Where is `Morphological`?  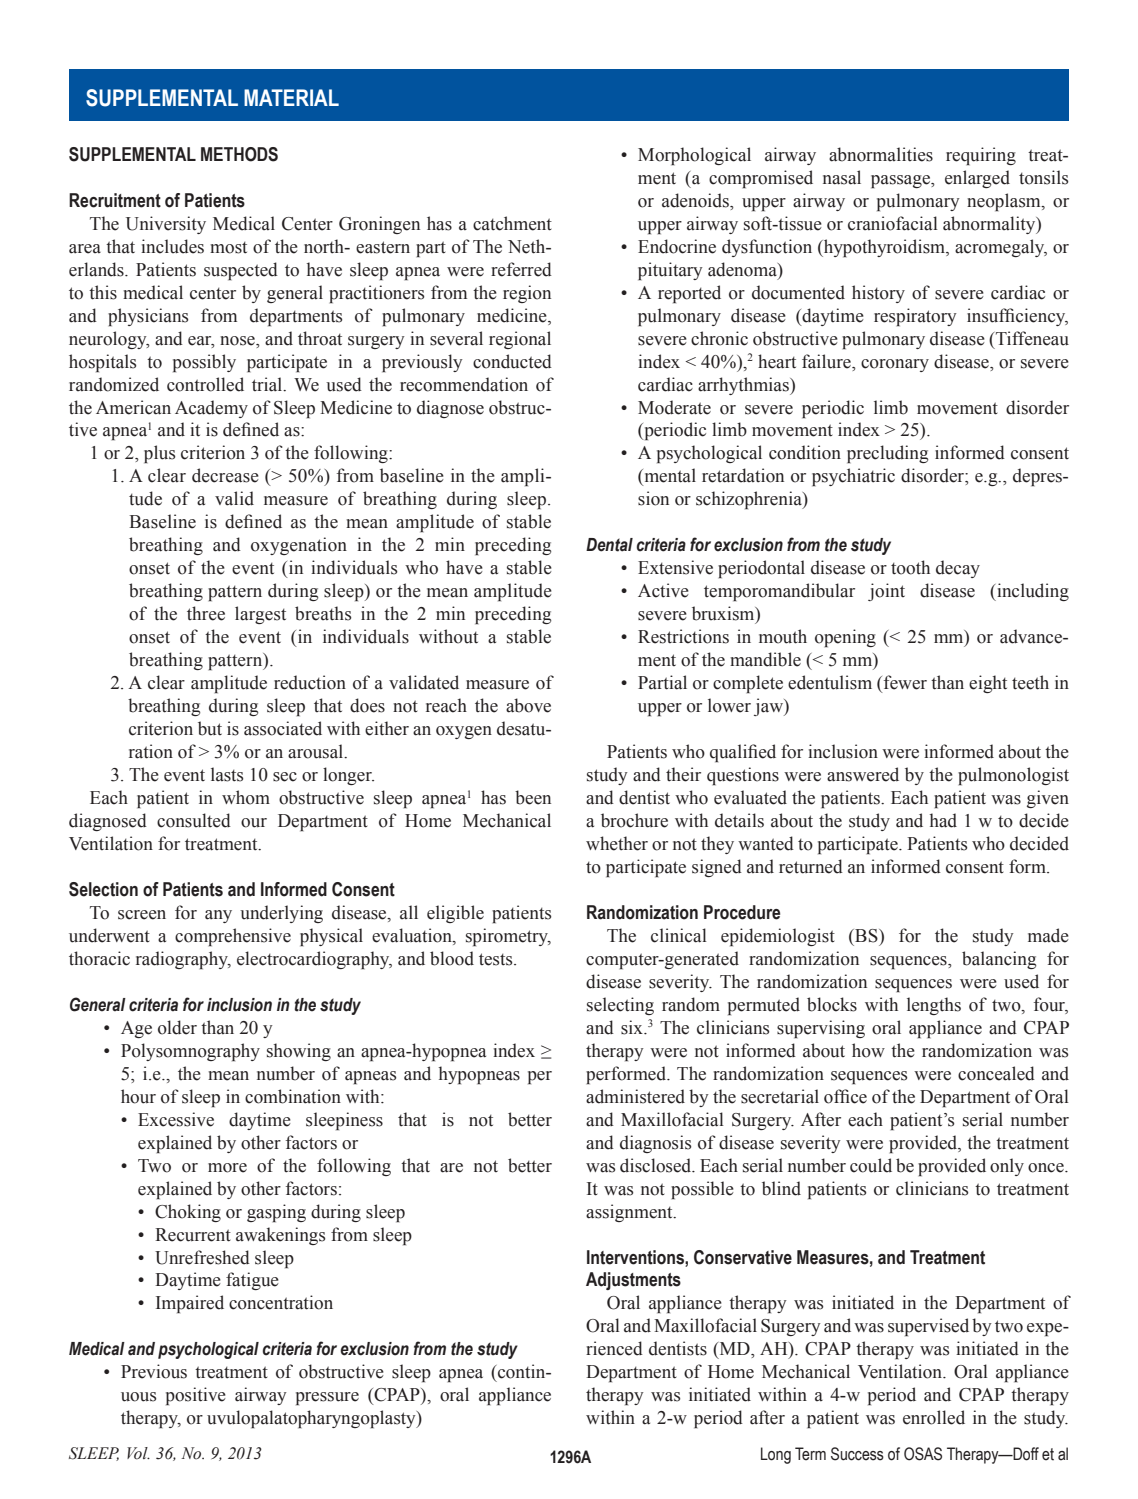
Morphological is located at coordinates (694, 156).
